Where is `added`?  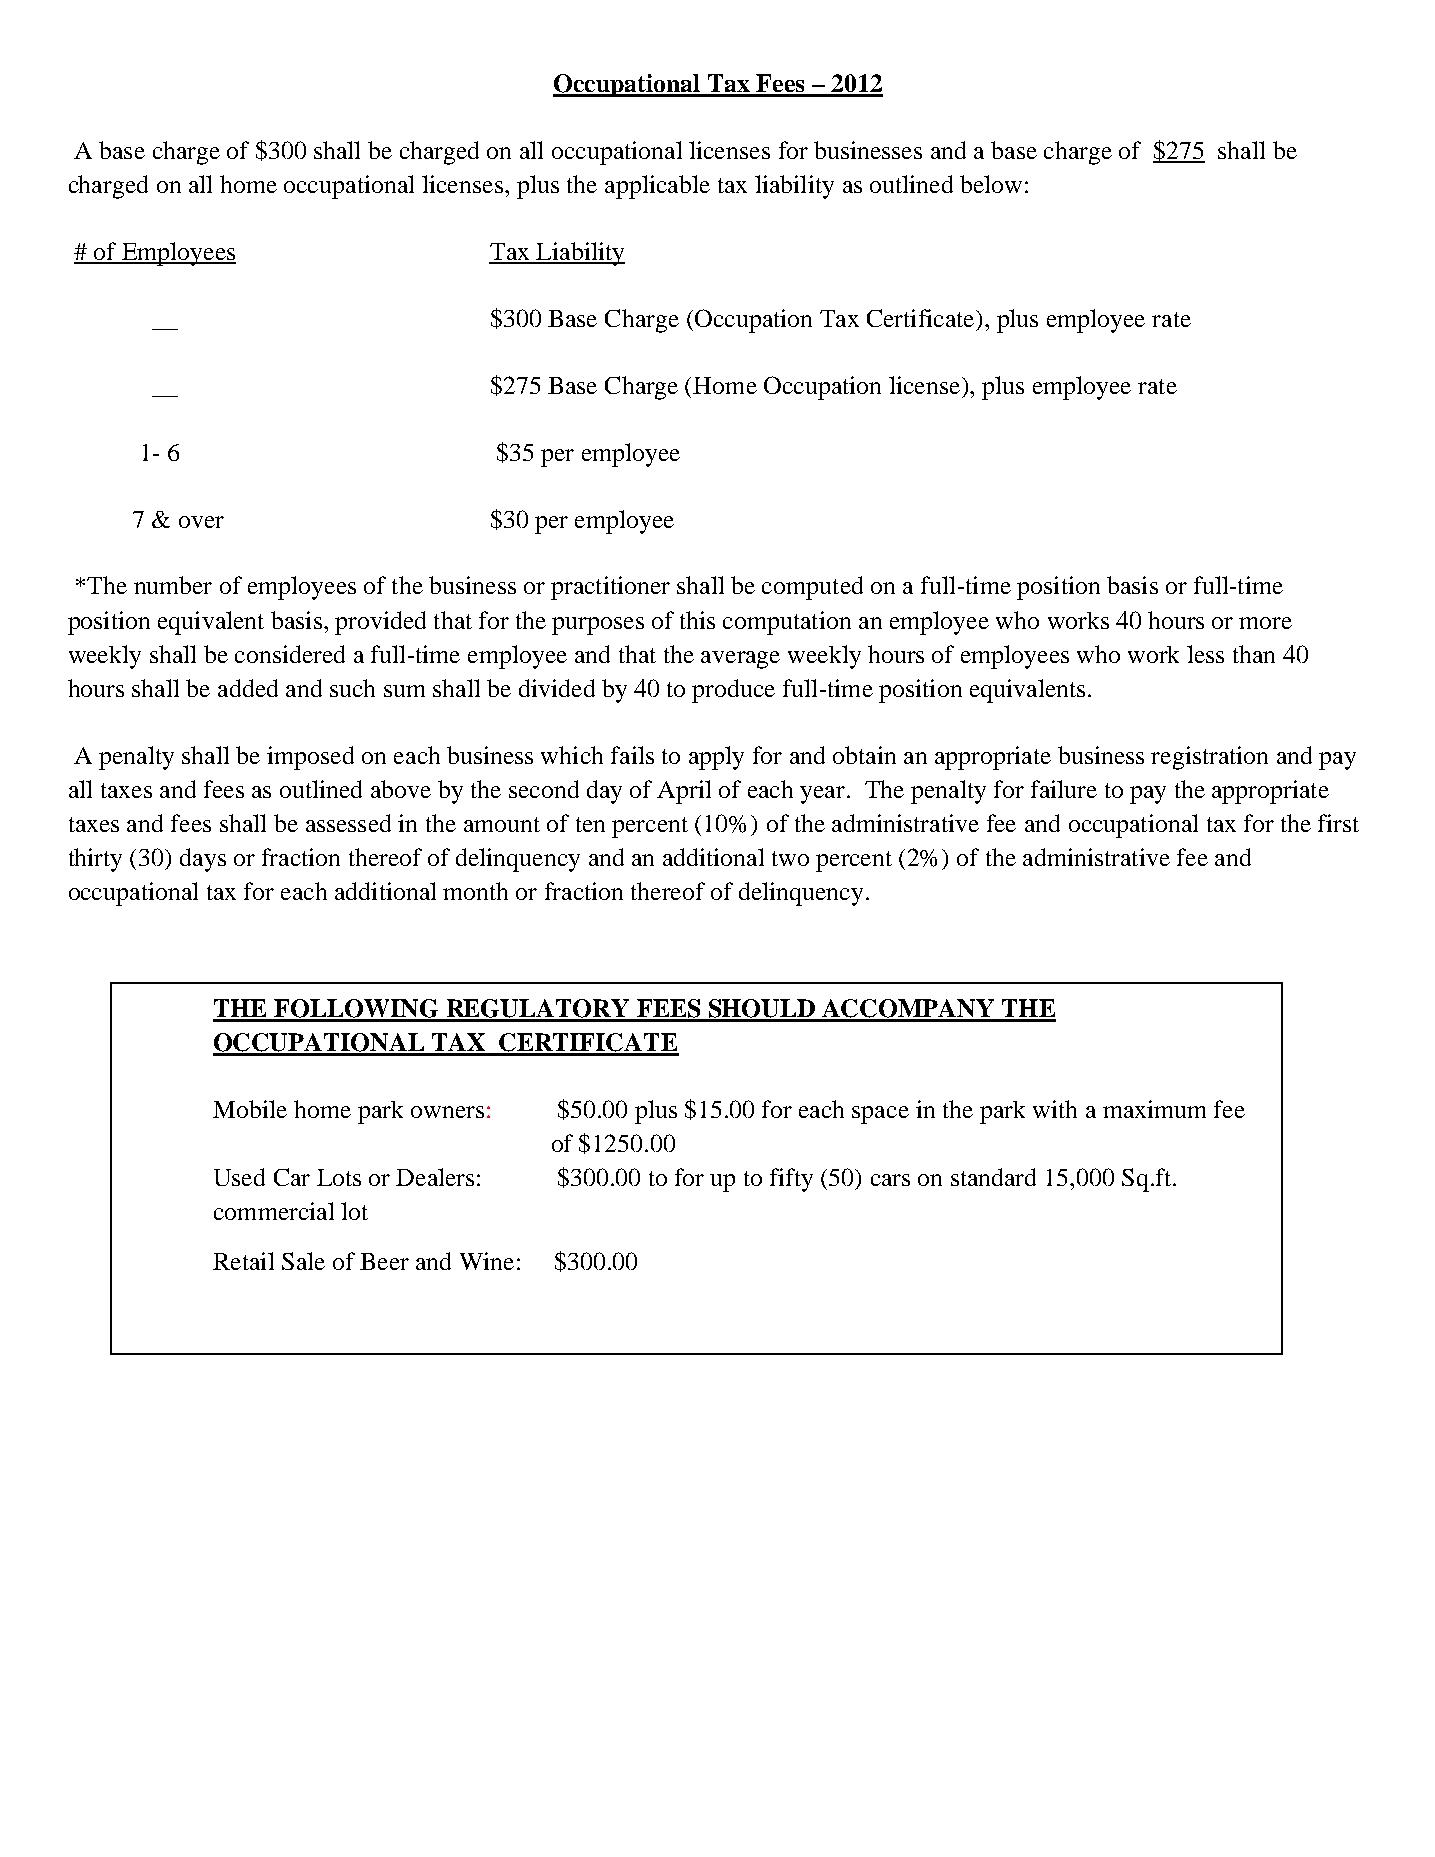
added is located at coordinates (248, 688).
